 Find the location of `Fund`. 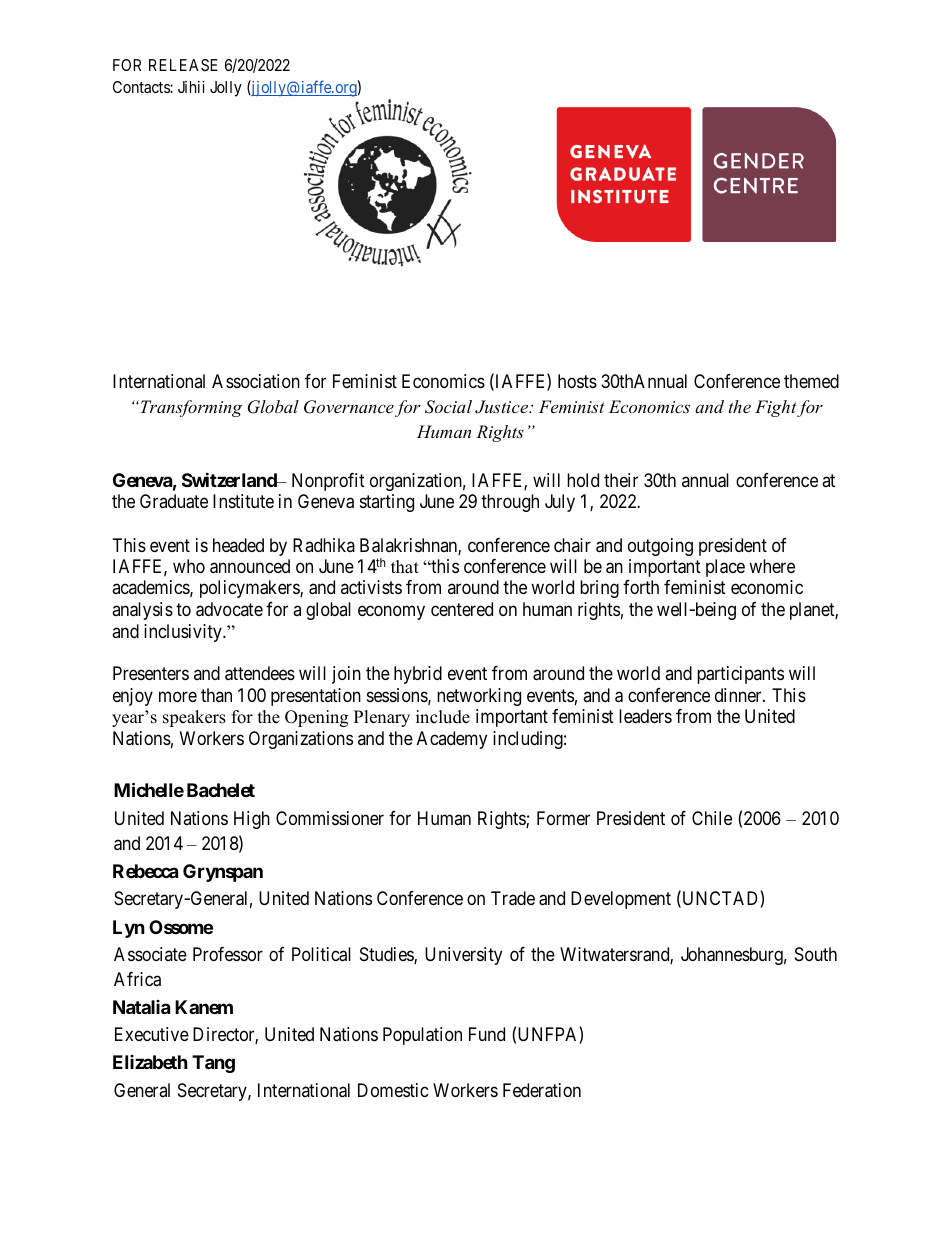

Fund is located at coordinates (487, 1034).
